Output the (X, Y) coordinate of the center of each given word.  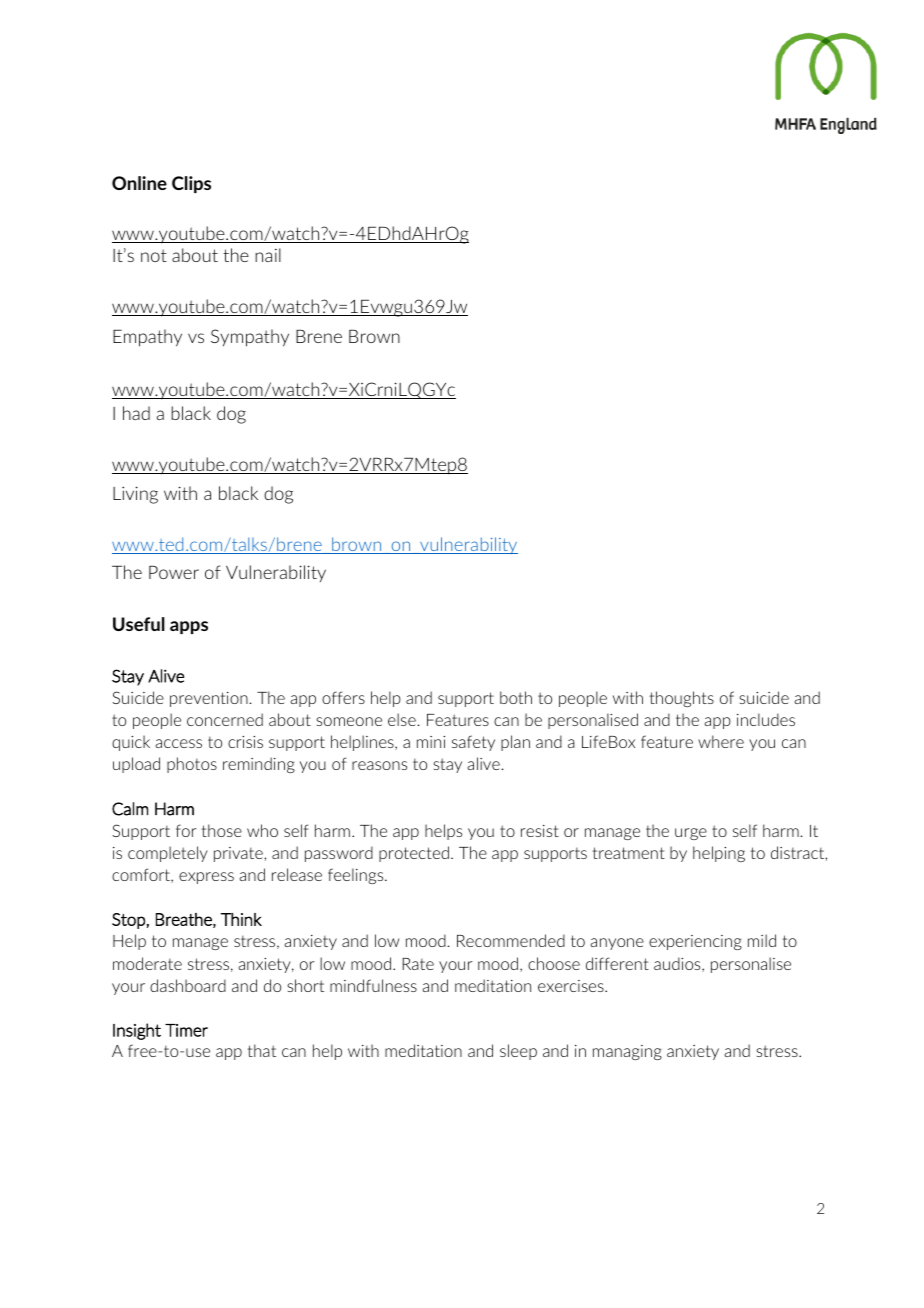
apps (189, 627)
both (516, 697)
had (136, 413)
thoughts (682, 699)
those (222, 830)
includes (766, 719)
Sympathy (250, 338)
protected (414, 854)
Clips (191, 184)
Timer (186, 1030)
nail (268, 255)
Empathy (147, 338)
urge (691, 834)
